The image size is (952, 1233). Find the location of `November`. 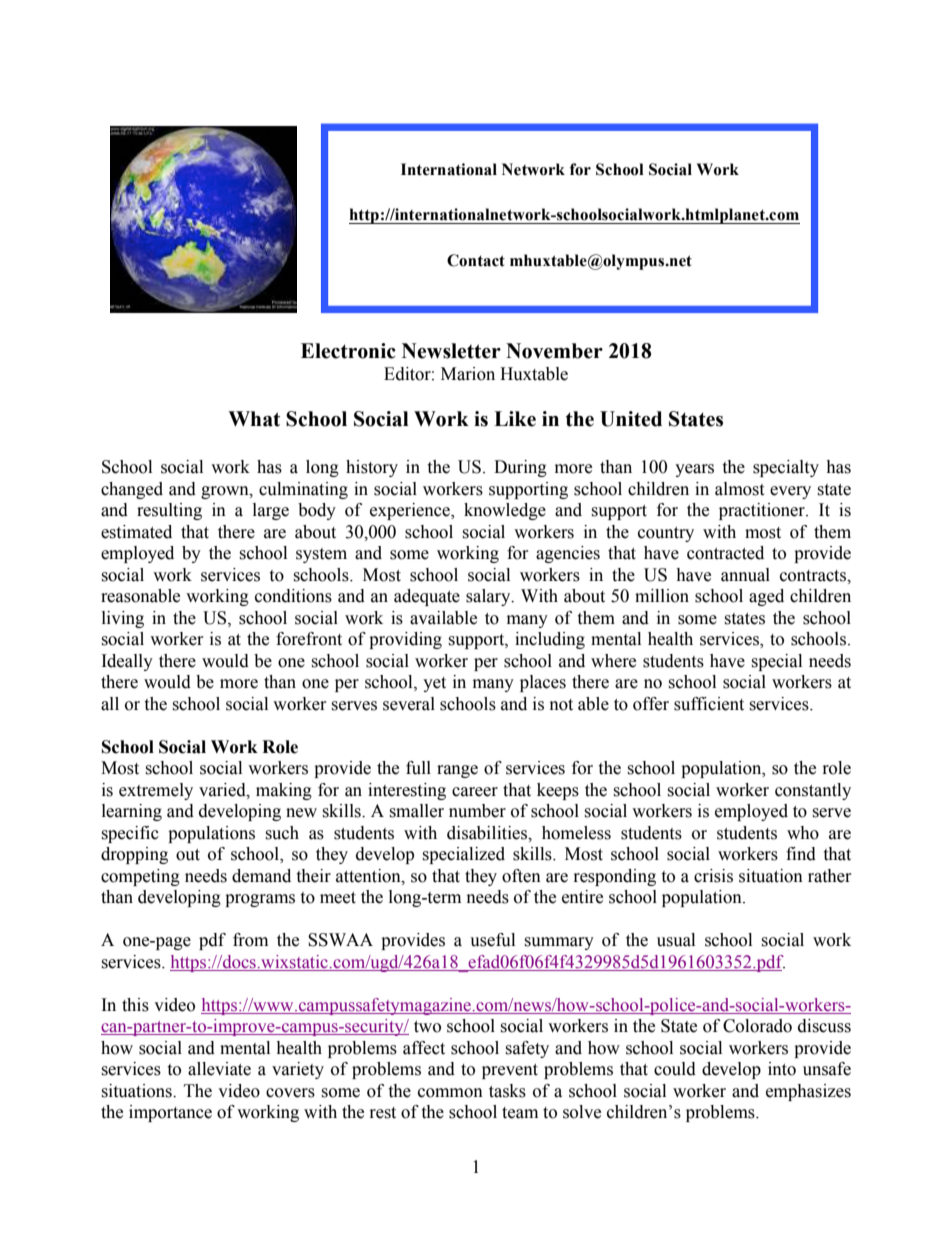

November is located at coordinates (554, 351).
